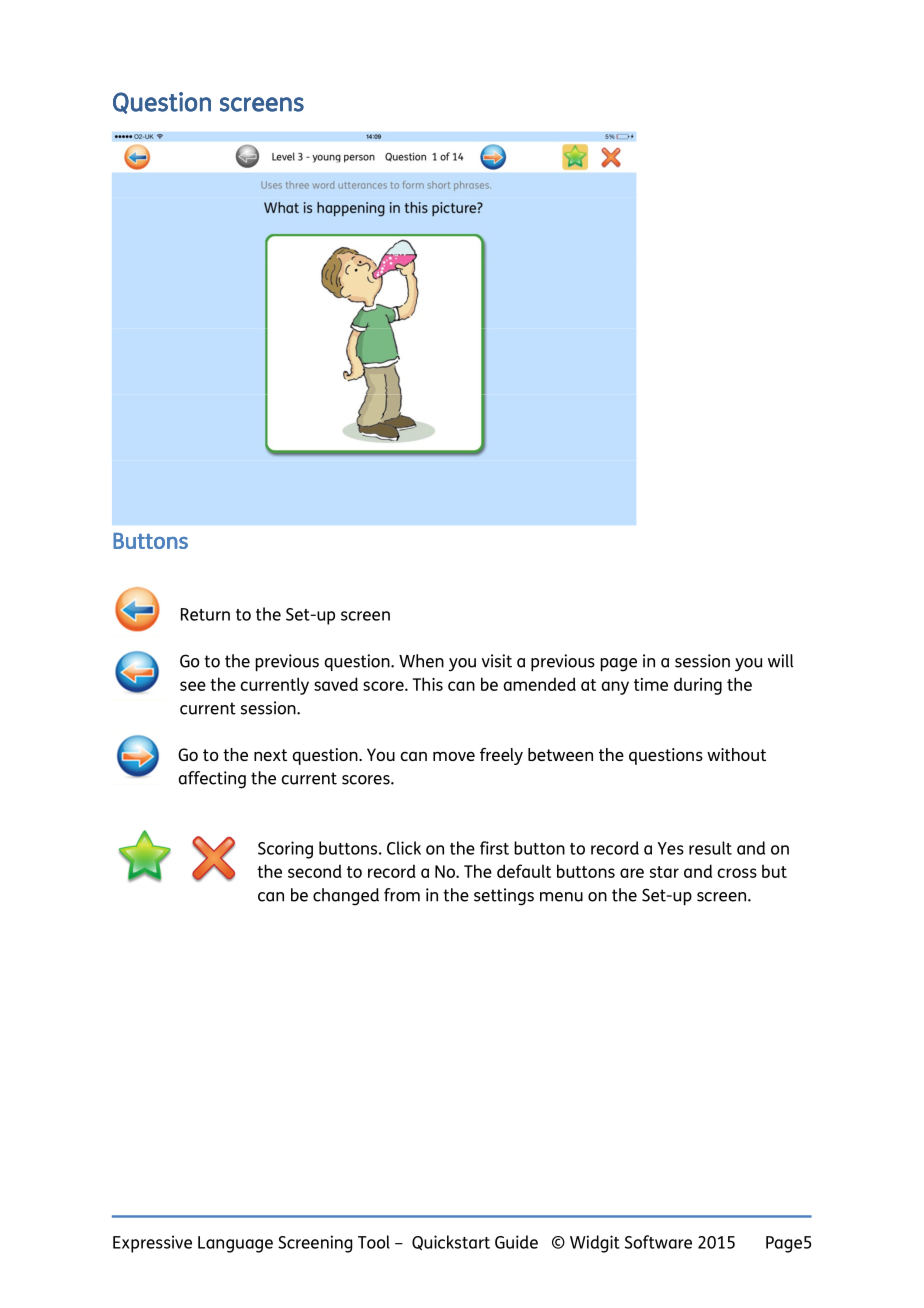  What do you see at coordinates (494, 848) in the page?
I see `first` at bounding box center [494, 848].
